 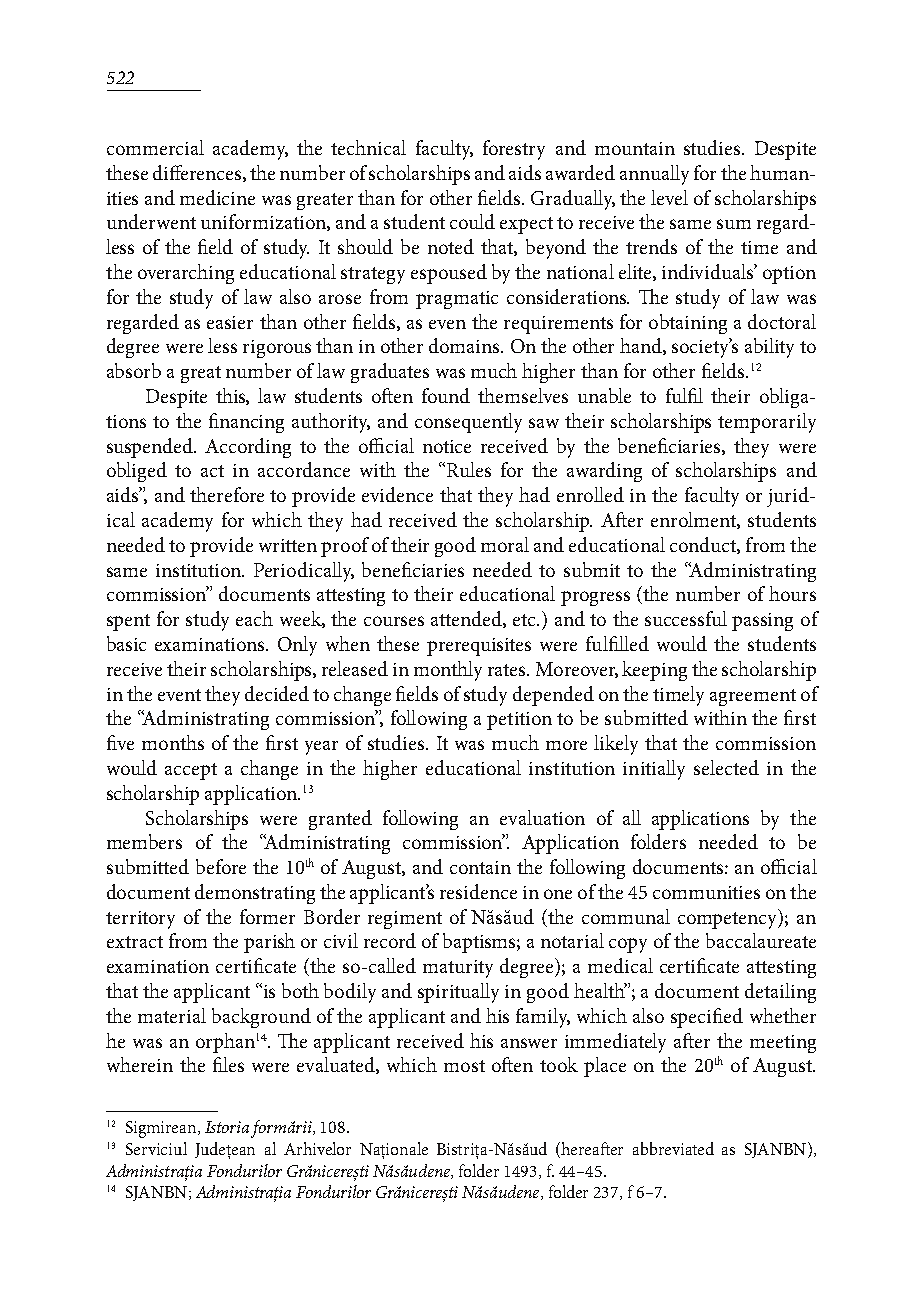 What do you see at coordinates (472, 221) in the image?
I see `could` at bounding box center [472, 221].
